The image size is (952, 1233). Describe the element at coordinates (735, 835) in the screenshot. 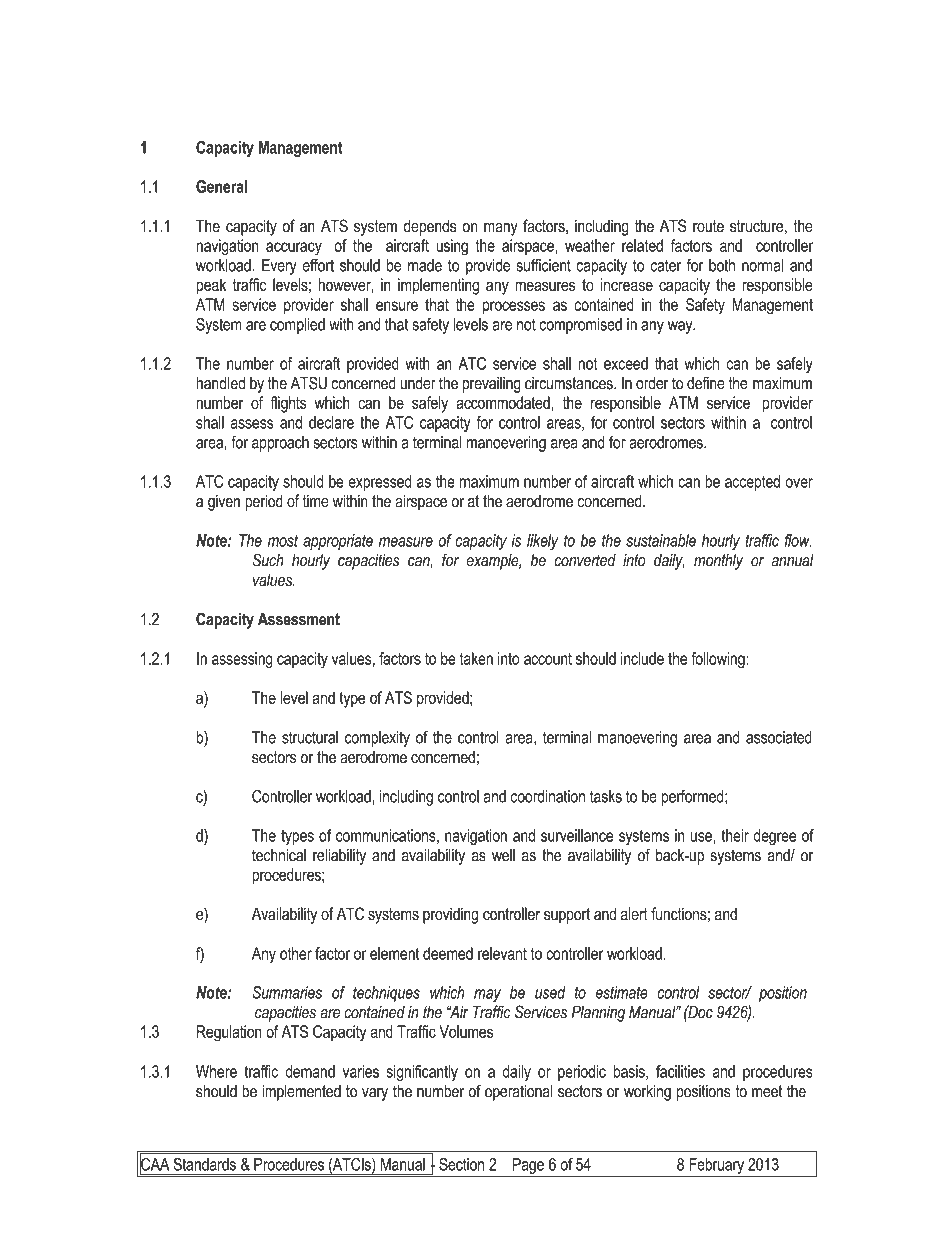

I see `their` at that location.
